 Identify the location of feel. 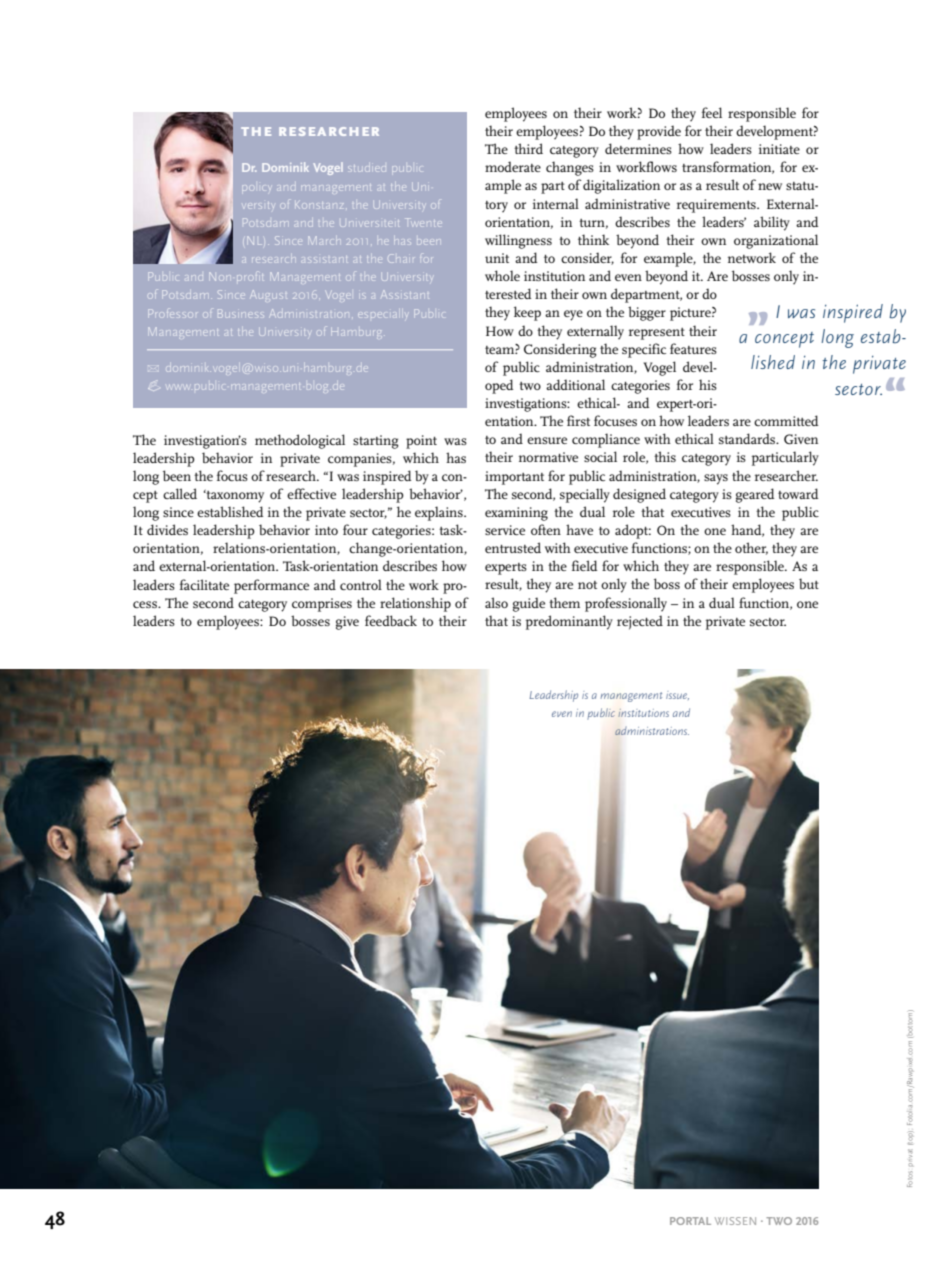
(712, 112).
